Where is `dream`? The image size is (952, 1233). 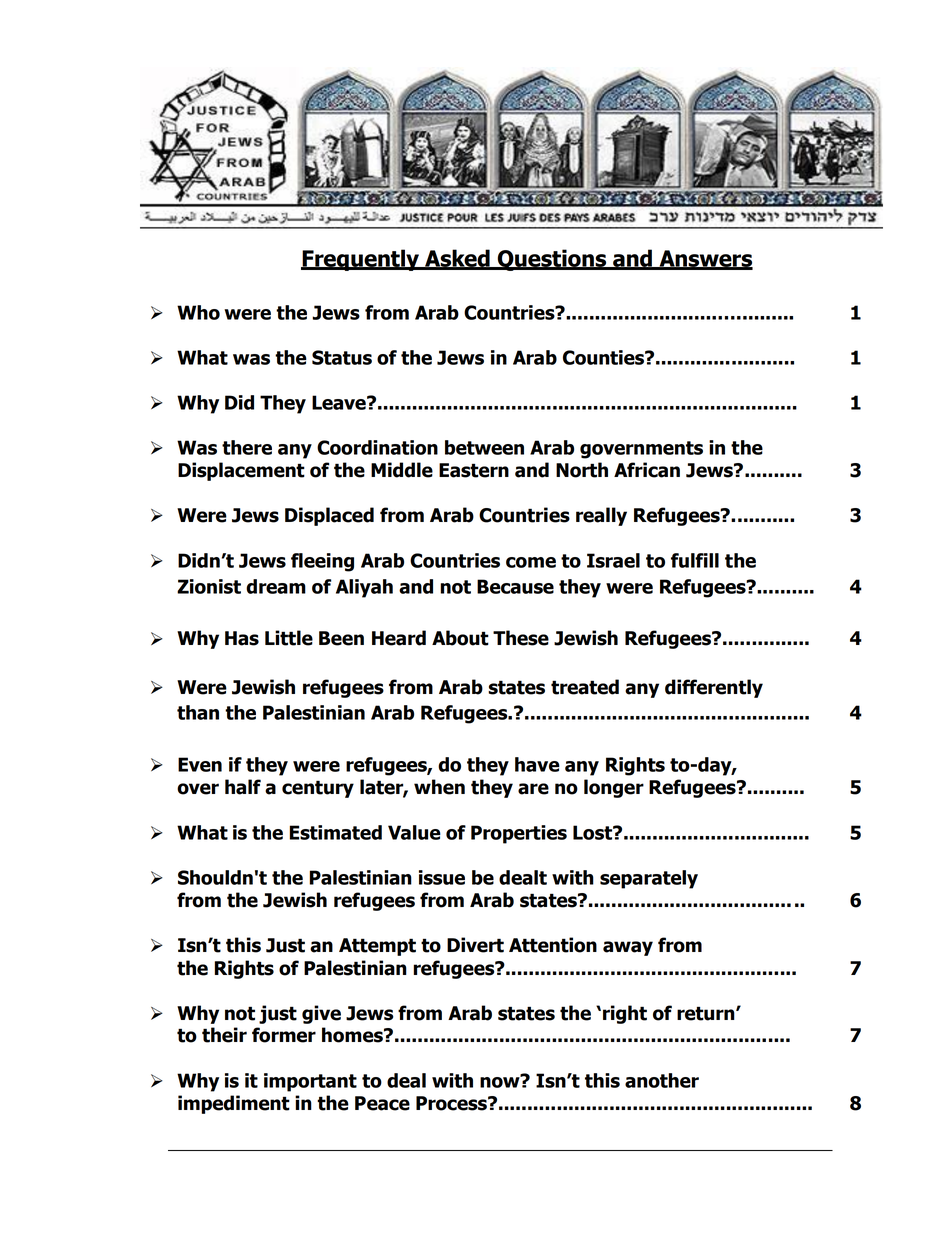 dream is located at coordinates (276, 586).
